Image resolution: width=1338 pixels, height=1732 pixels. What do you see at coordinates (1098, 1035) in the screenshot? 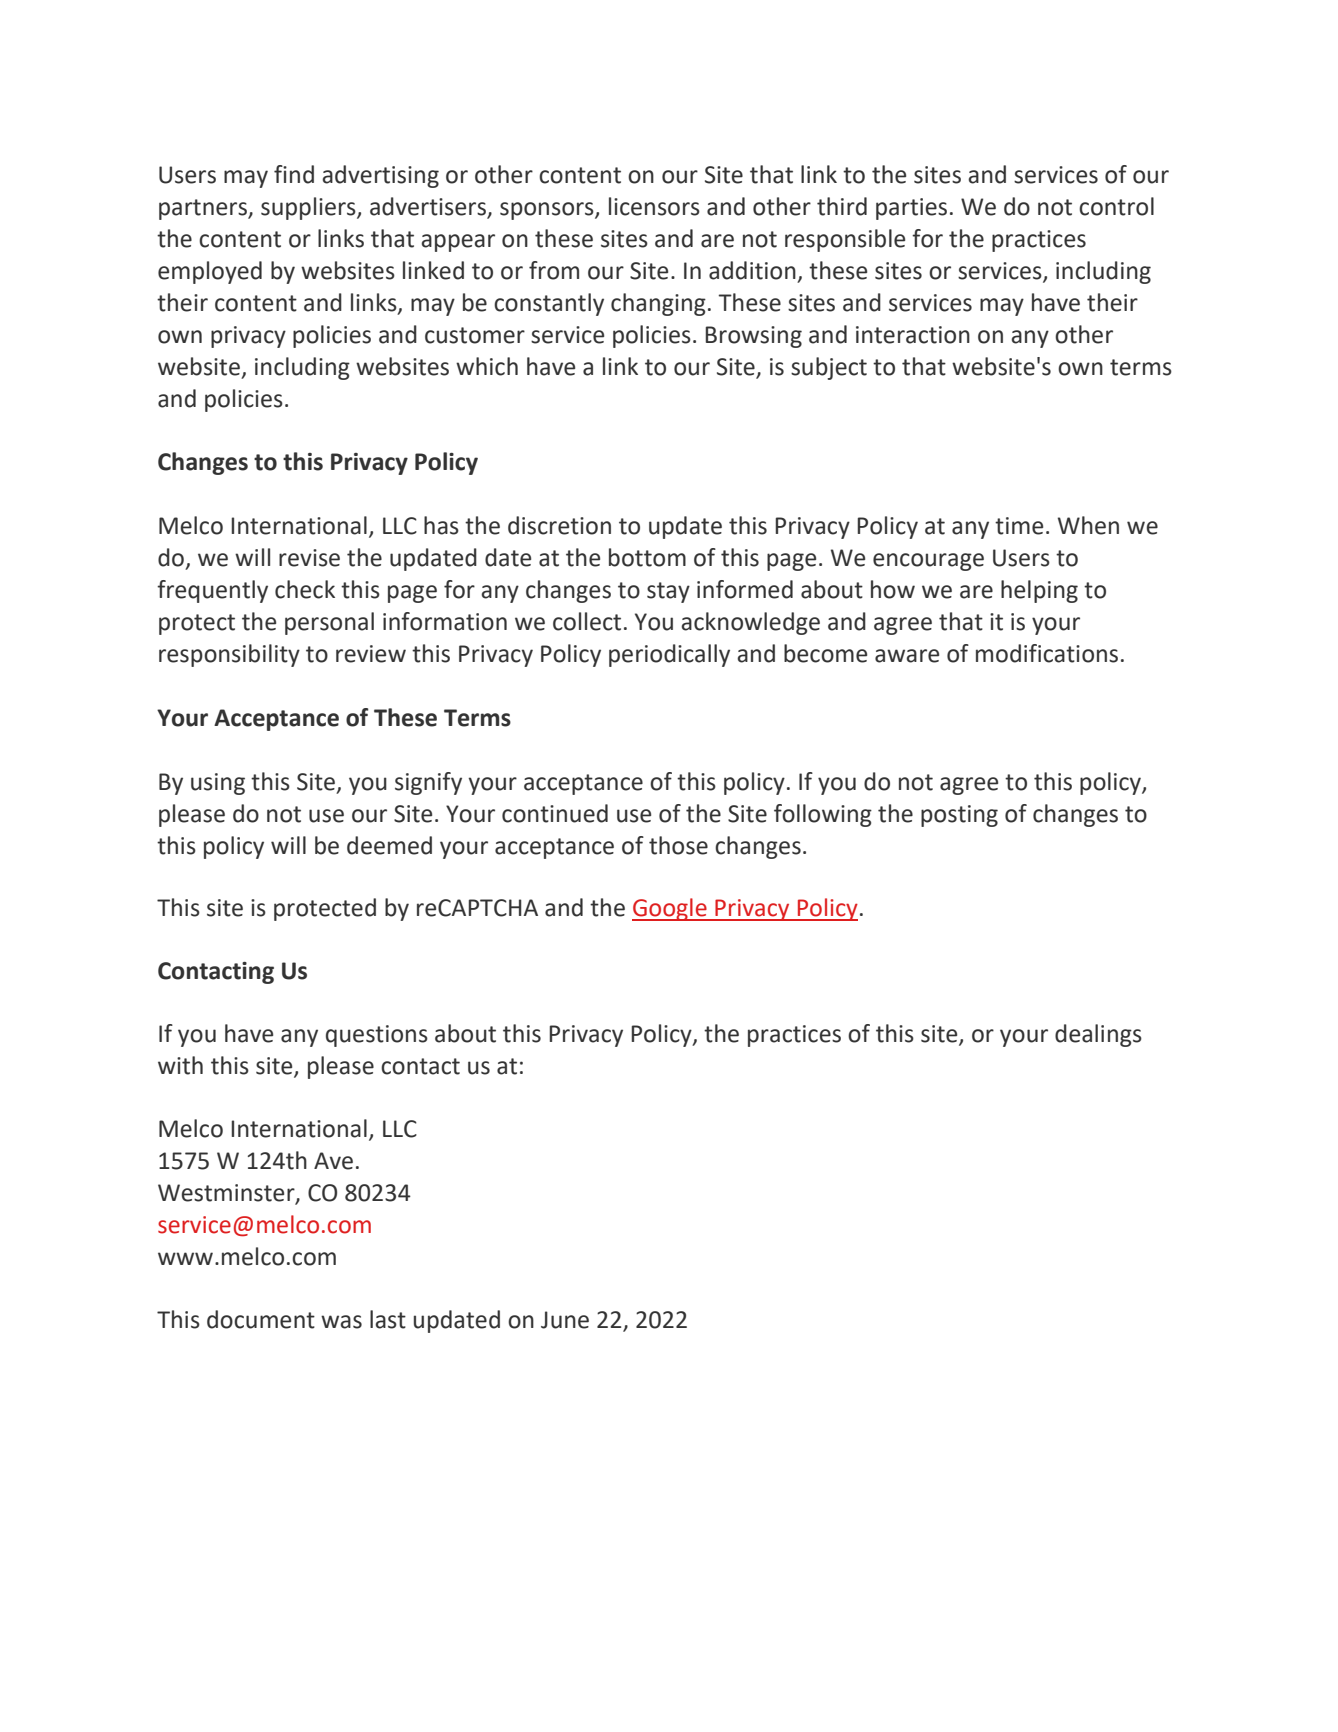
I see `dealings` at bounding box center [1098, 1035].
